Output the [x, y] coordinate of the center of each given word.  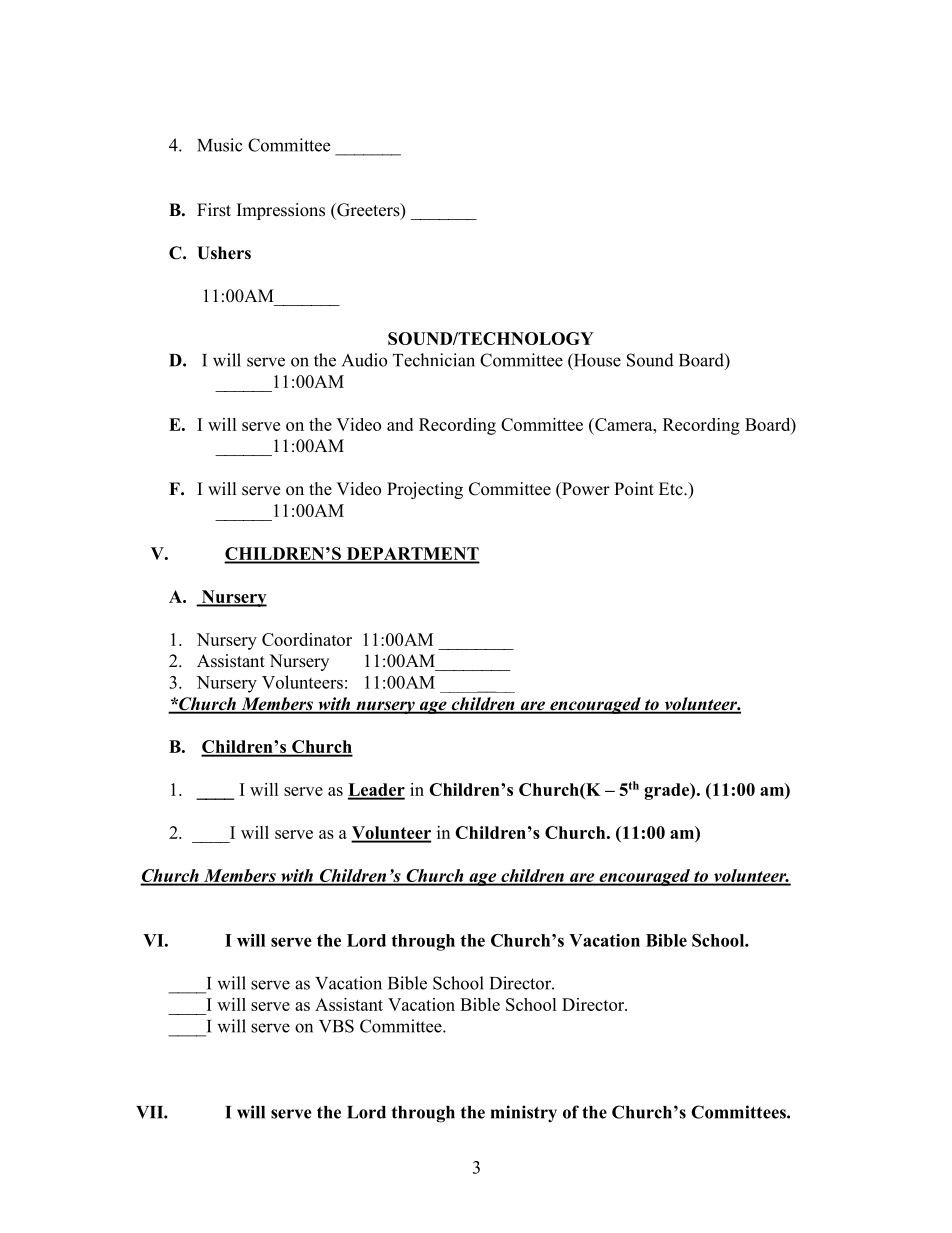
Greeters [368, 211]
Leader [376, 791]
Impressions [281, 211]
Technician [434, 360]
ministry [524, 1114]
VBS [336, 1026]
